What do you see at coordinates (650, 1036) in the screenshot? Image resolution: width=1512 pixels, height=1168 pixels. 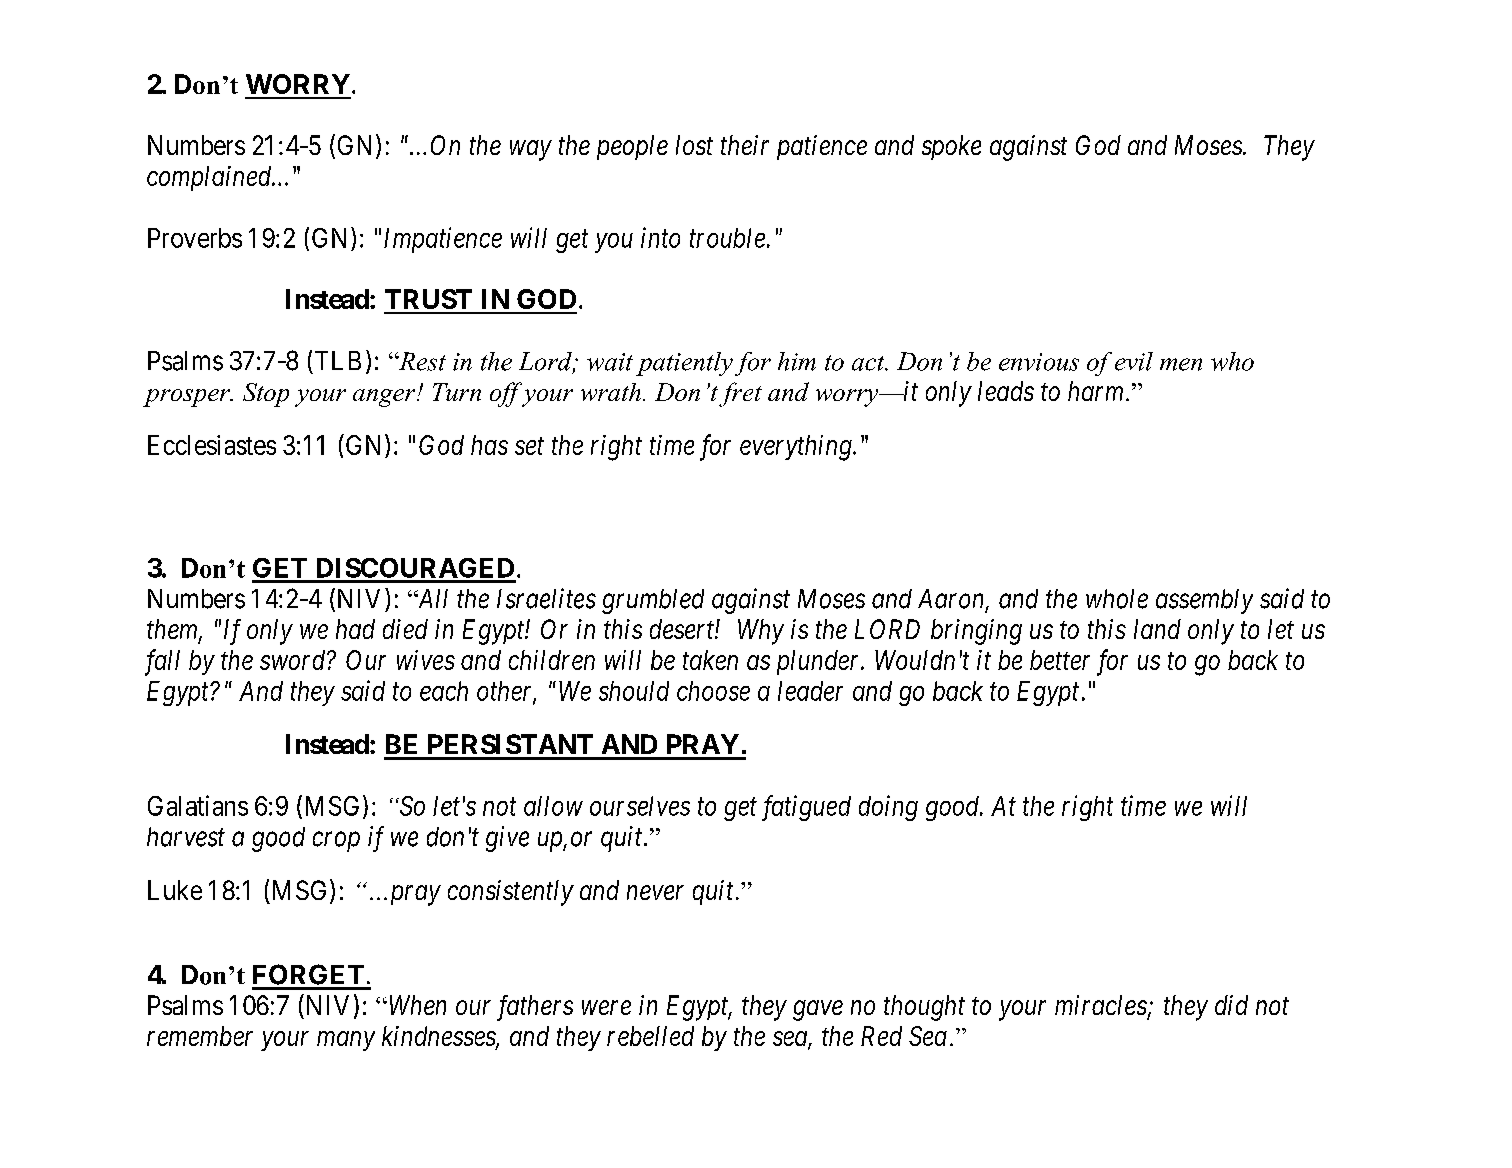 I see `rebelled` at bounding box center [650, 1036].
